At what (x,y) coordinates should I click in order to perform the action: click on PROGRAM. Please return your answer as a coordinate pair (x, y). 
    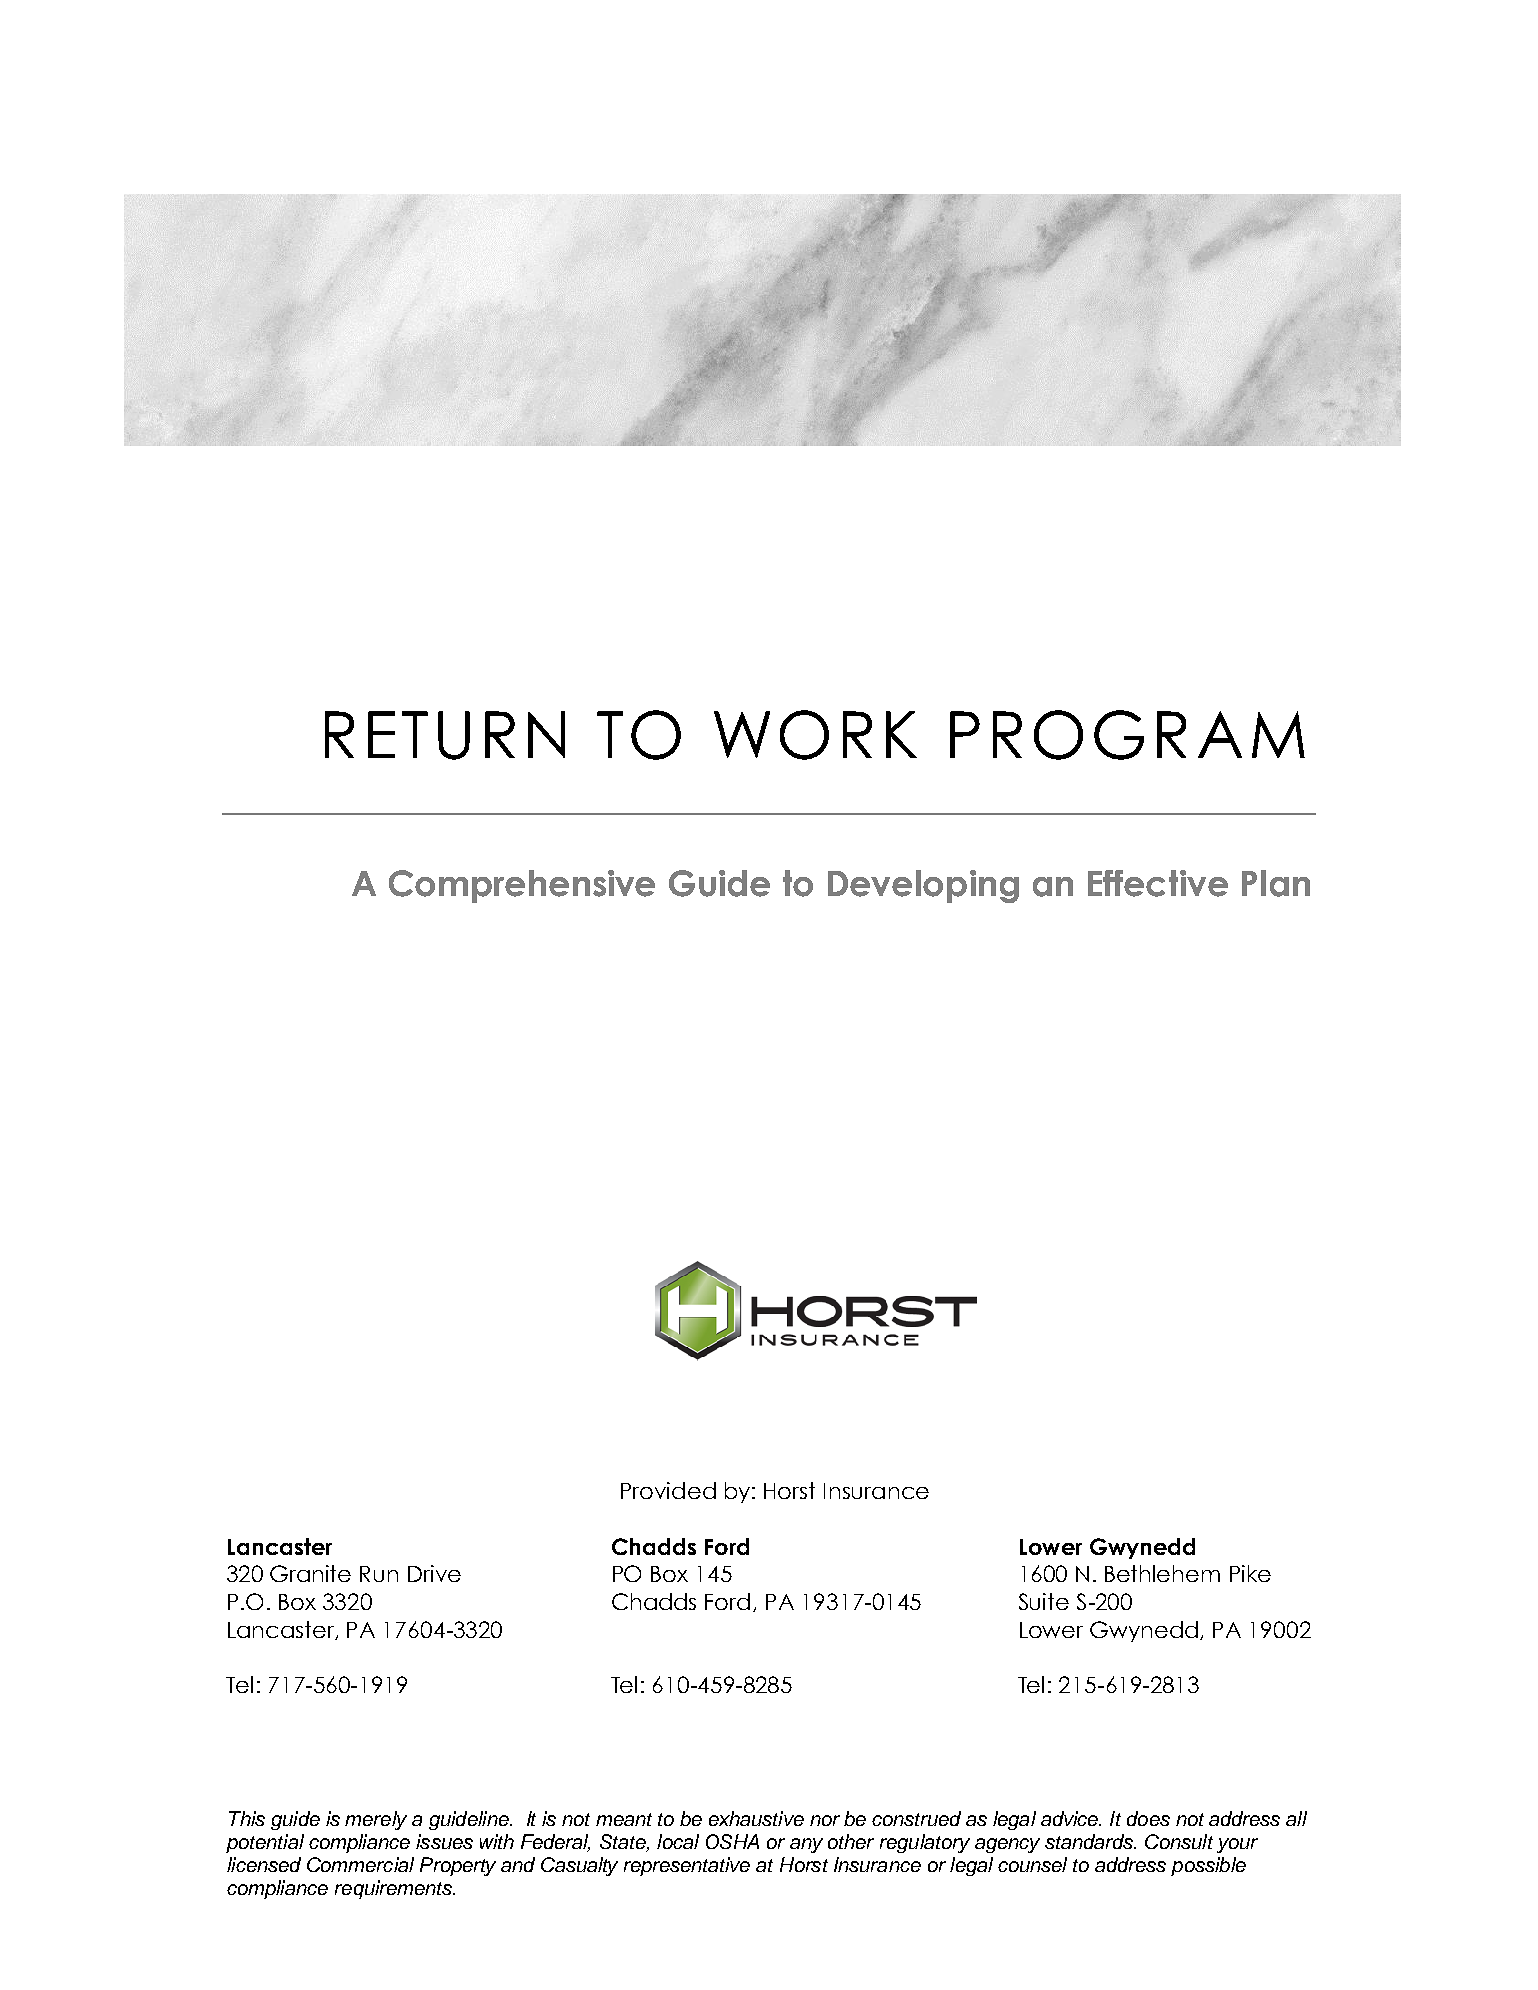
    Looking at the image, I should click on (1127, 735).
